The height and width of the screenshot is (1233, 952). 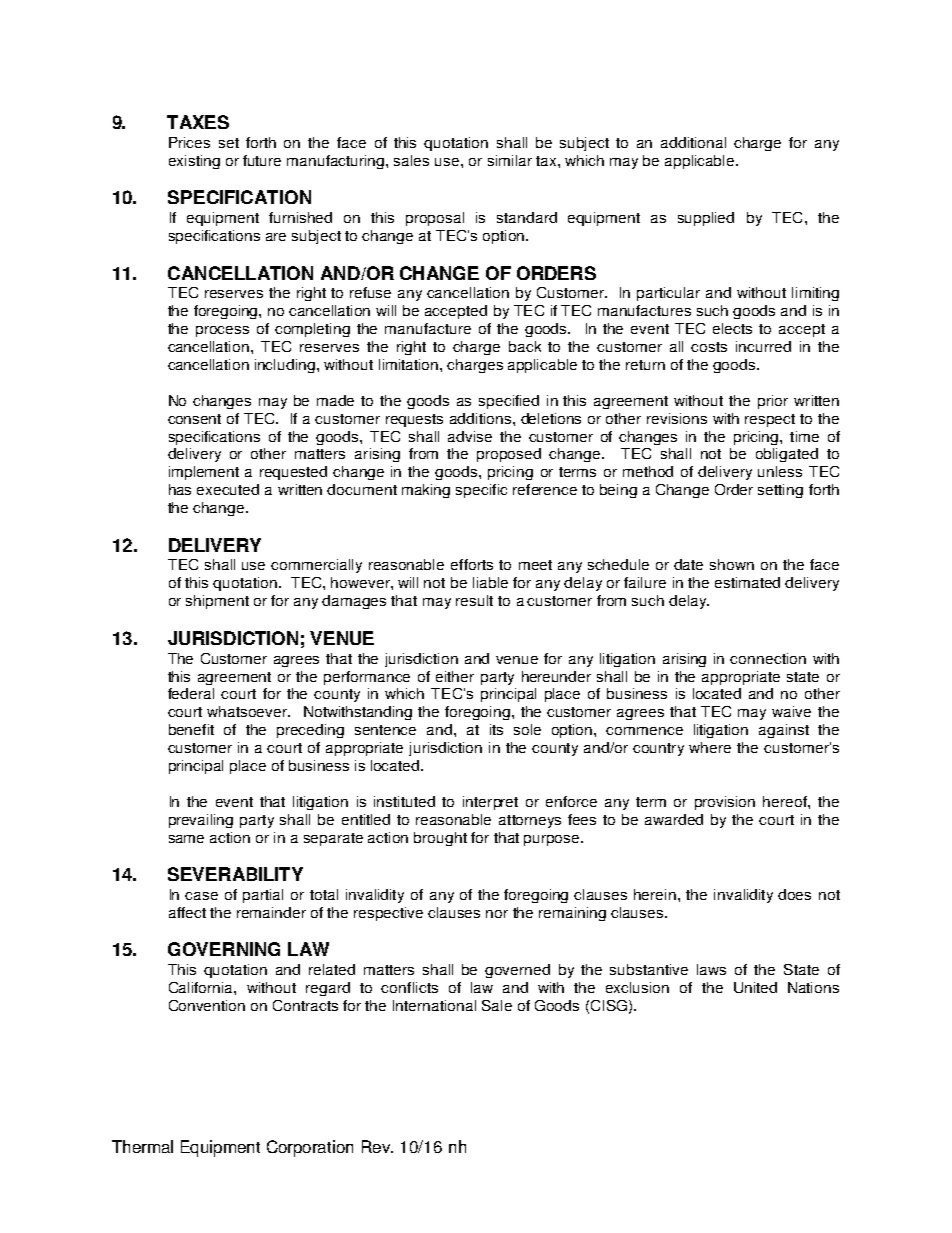 I want to click on implement, so click(x=204, y=473).
